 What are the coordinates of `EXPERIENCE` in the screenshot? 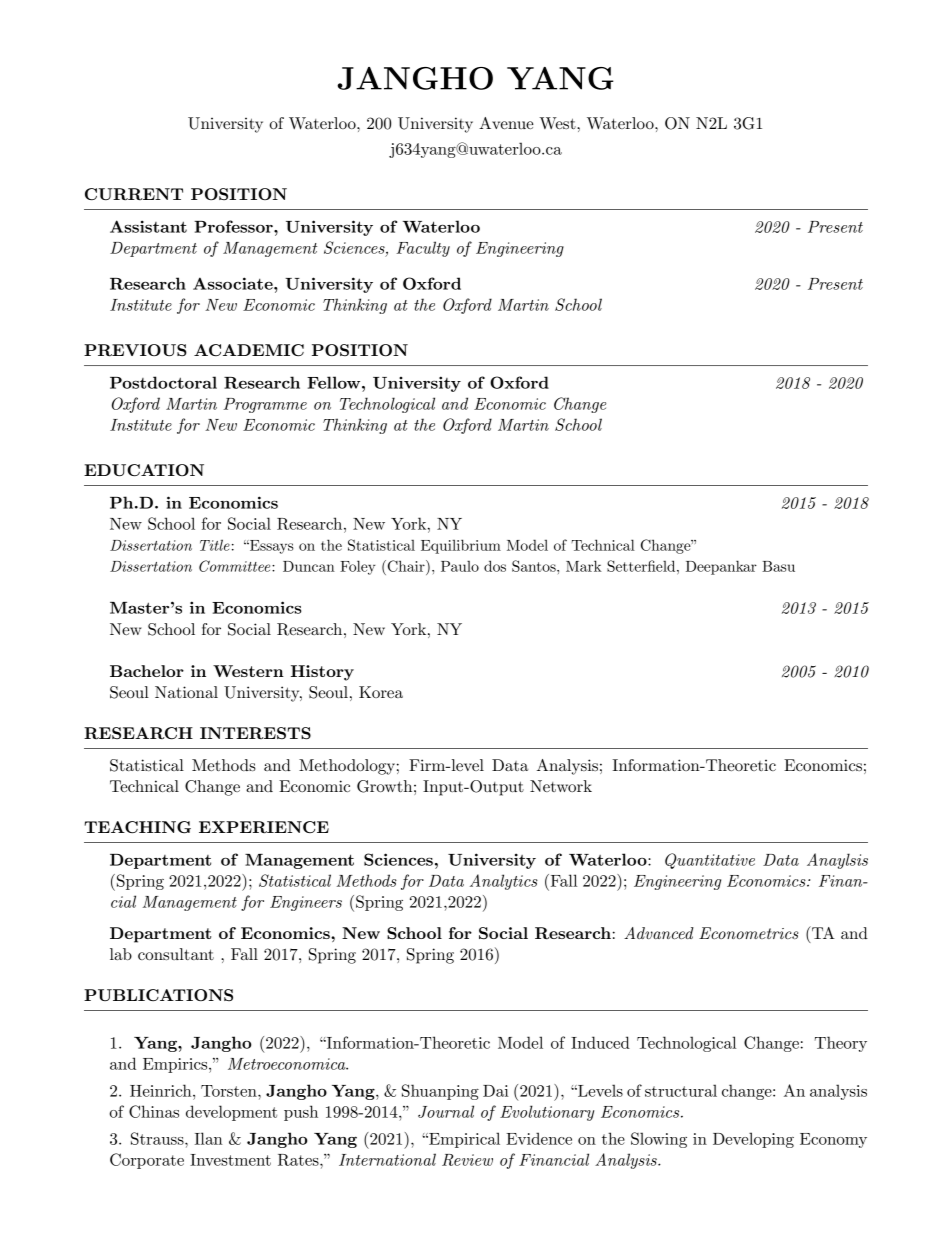 It's located at (264, 827).
